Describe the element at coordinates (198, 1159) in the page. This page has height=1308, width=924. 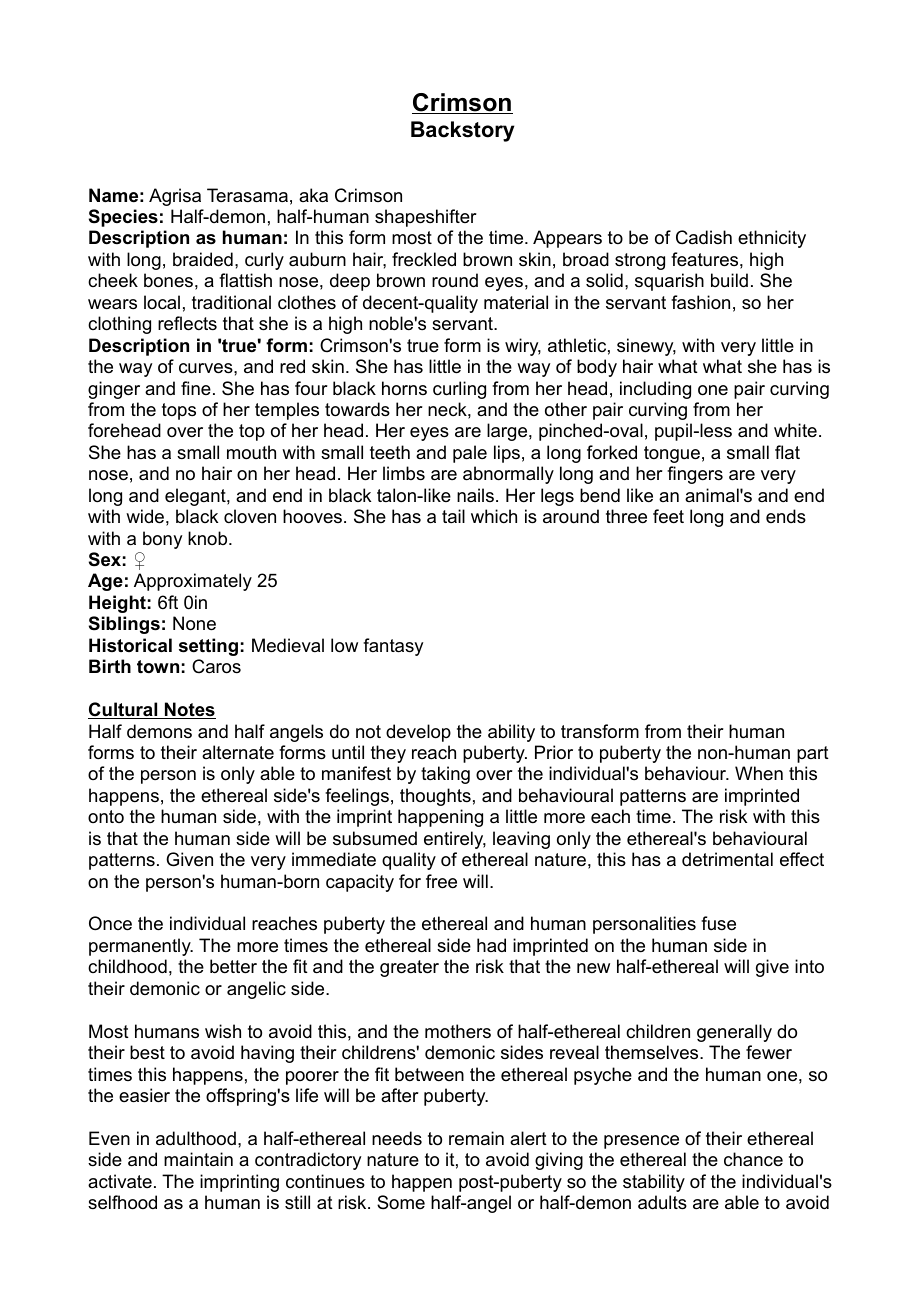
I see `maintain` at that location.
